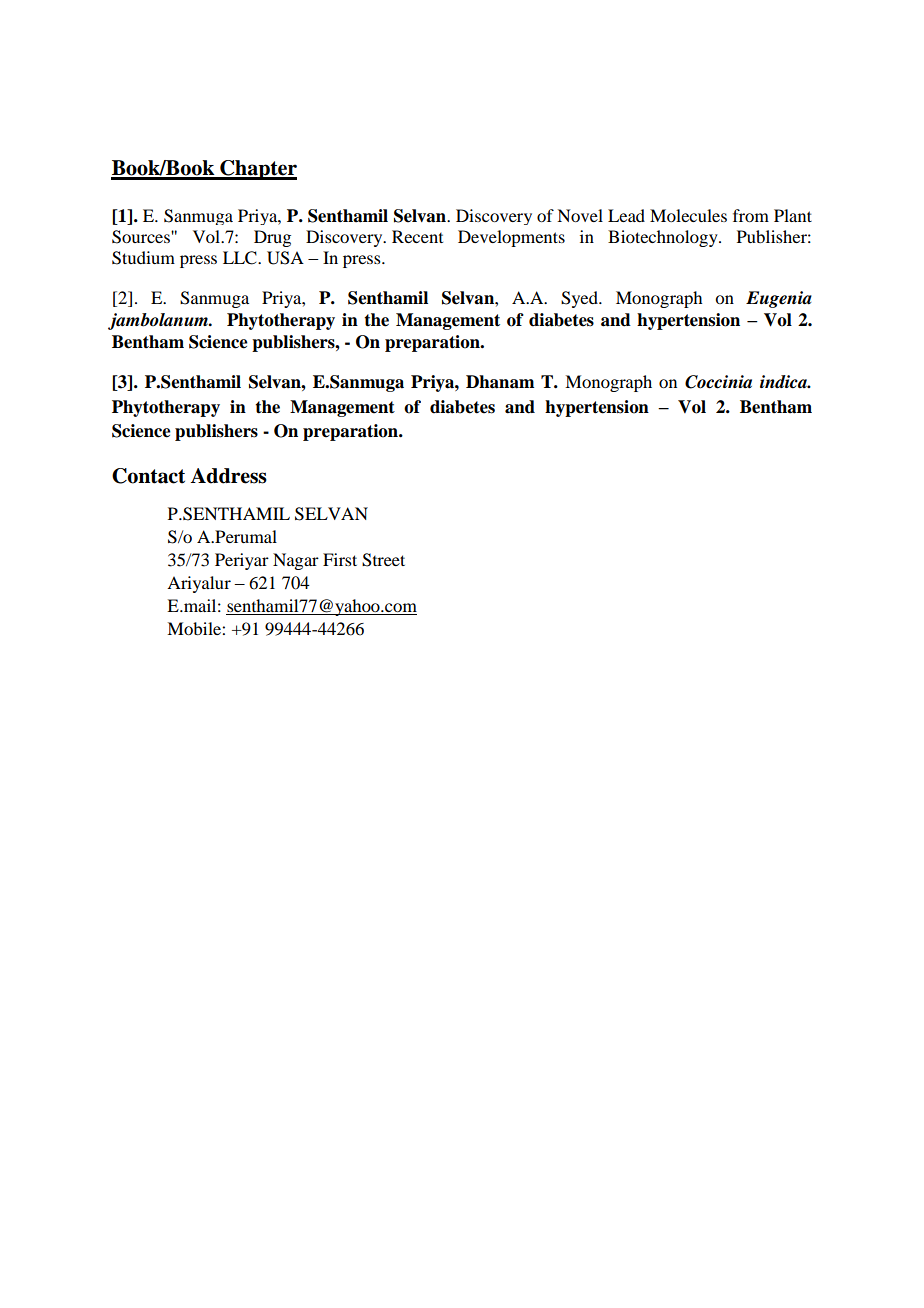  What do you see at coordinates (241, 258) in the screenshot?
I see `LLC` at bounding box center [241, 258].
